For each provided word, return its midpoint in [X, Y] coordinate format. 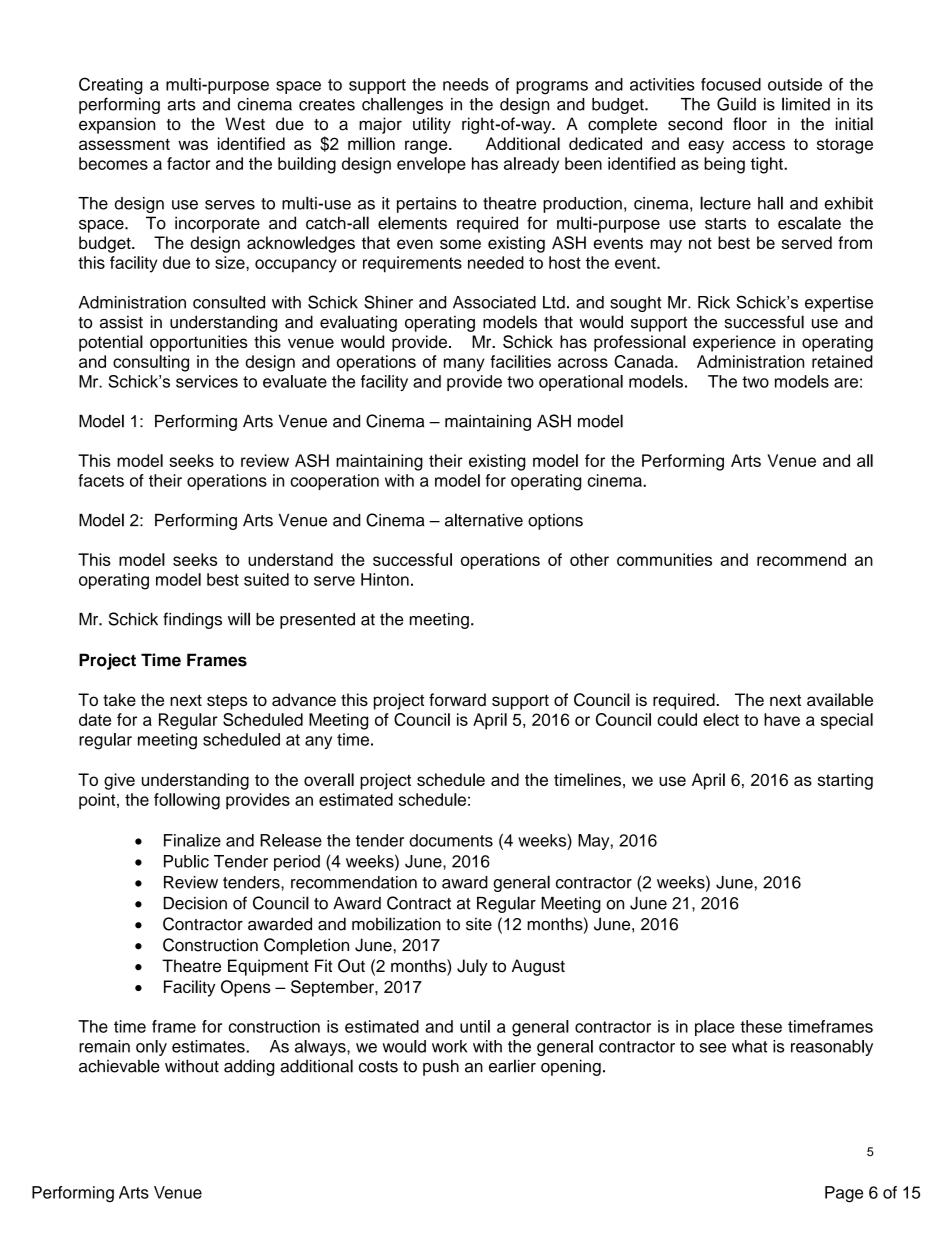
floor [750, 124]
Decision [195, 903]
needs [466, 84]
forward [457, 699]
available [840, 699]
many [464, 365]
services [207, 381]
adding [249, 1067]
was [193, 145]
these [761, 1026]
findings [192, 620]
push [441, 1067]
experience [734, 343]
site [479, 924]
